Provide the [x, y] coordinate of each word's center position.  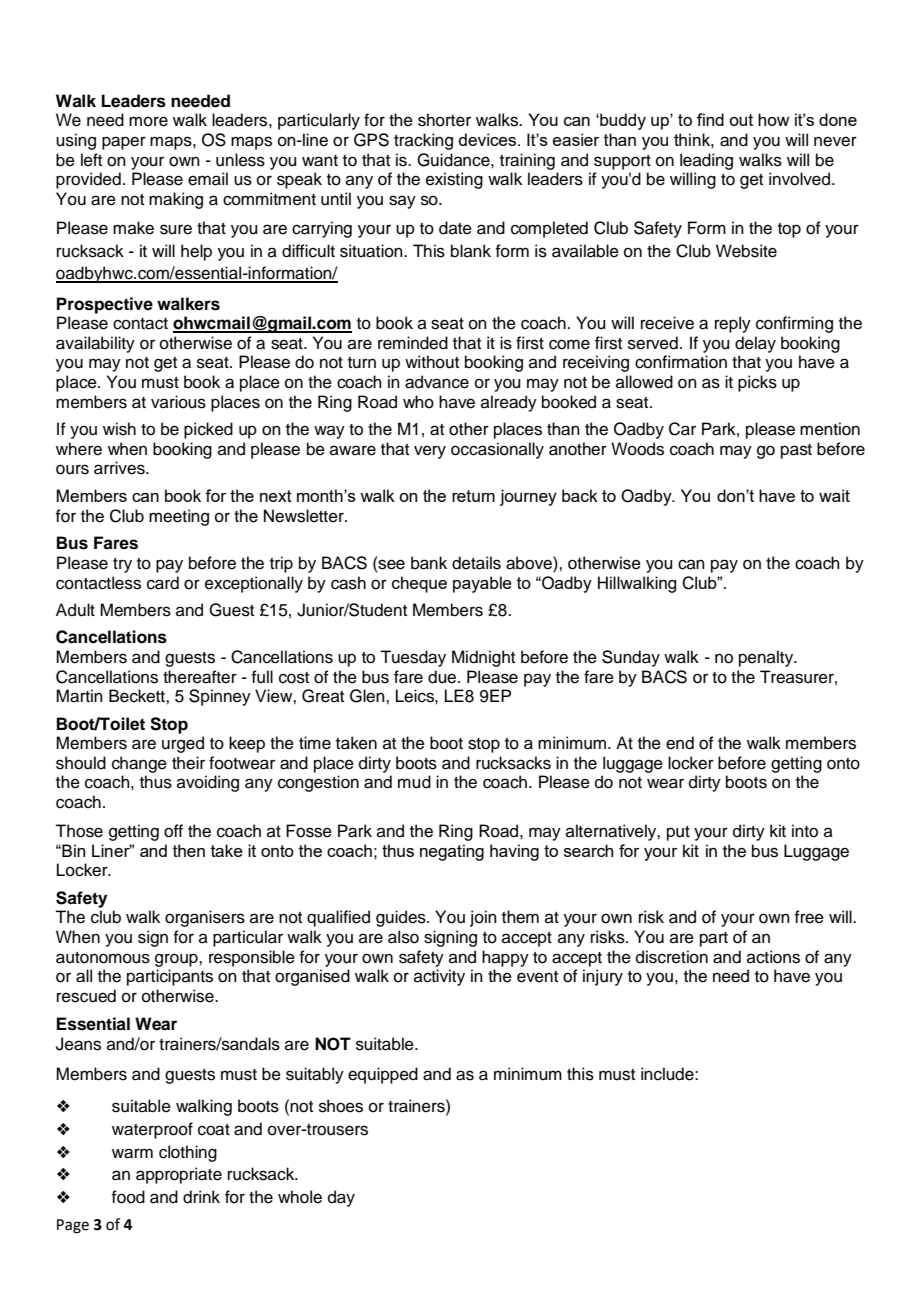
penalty [767, 658]
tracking [423, 141]
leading [706, 161]
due [442, 677]
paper [124, 143]
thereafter [200, 677]
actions [773, 957]
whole [300, 1197]
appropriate [179, 1175]
